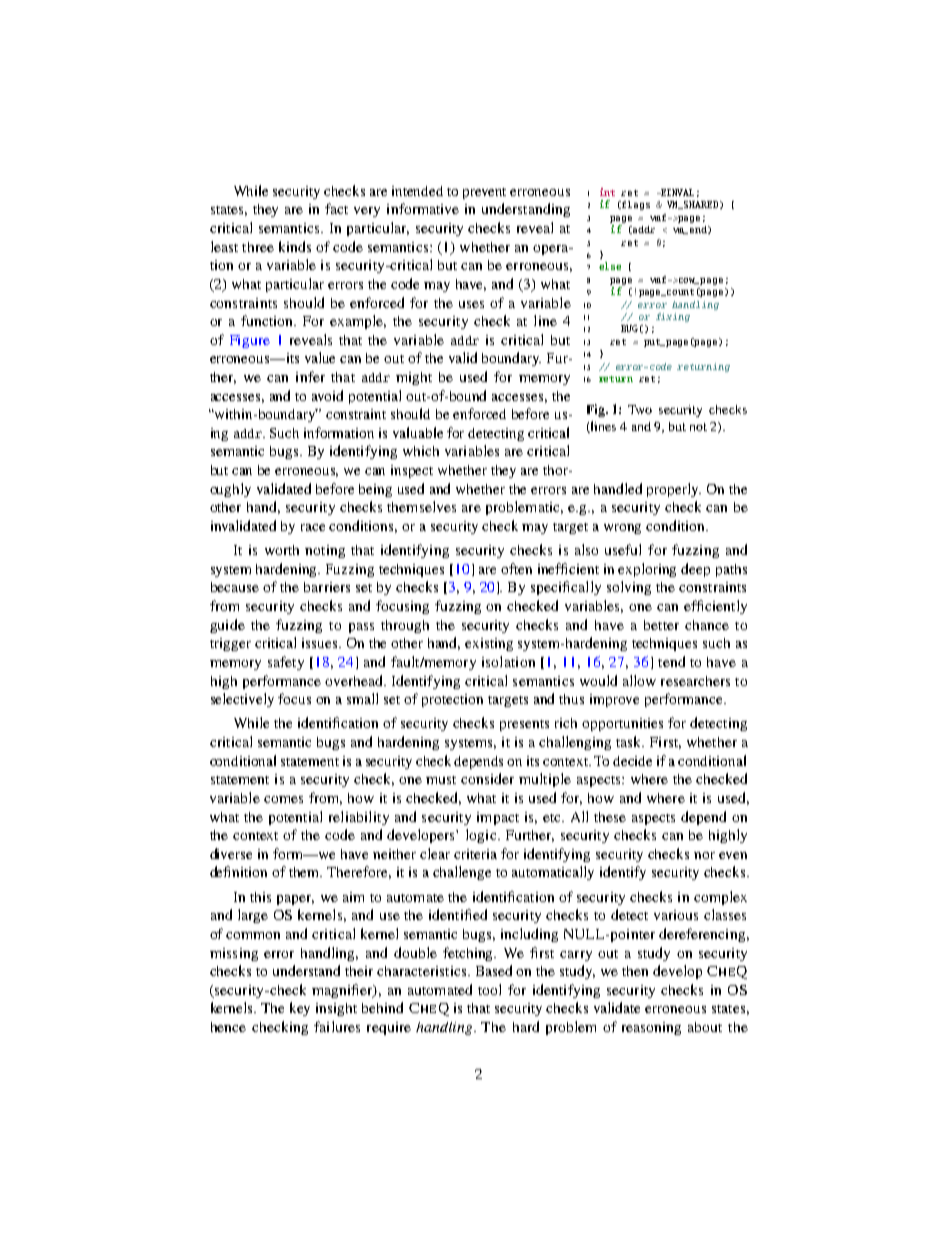  What do you see at coordinates (471, 304) in the page?
I see `uses` at bounding box center [471, 304].
